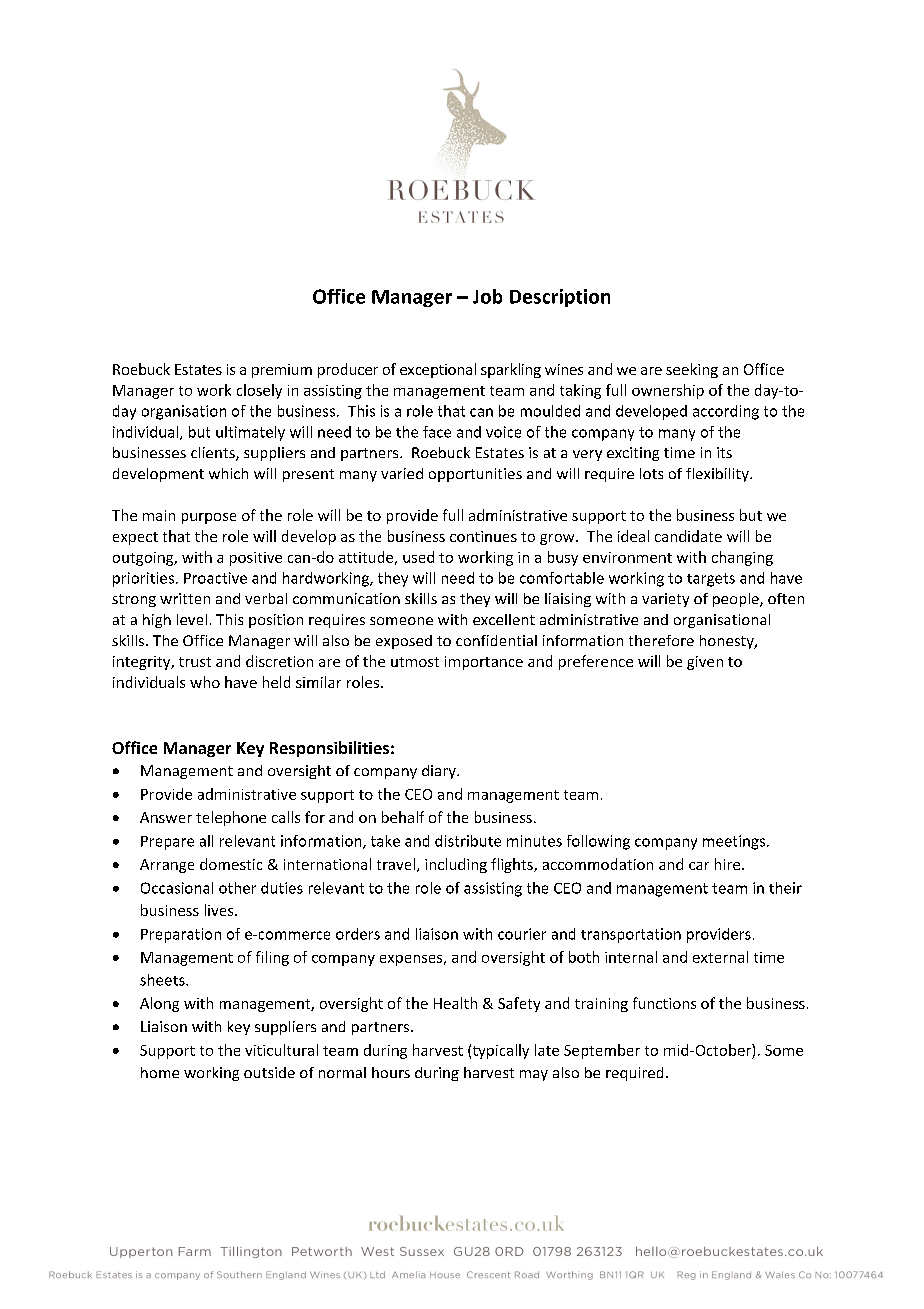 This document has width=924, height=1309. What do you see at coordinates (692, 370) in the document?
I see `seeking` at bounding box center [692, 370].
